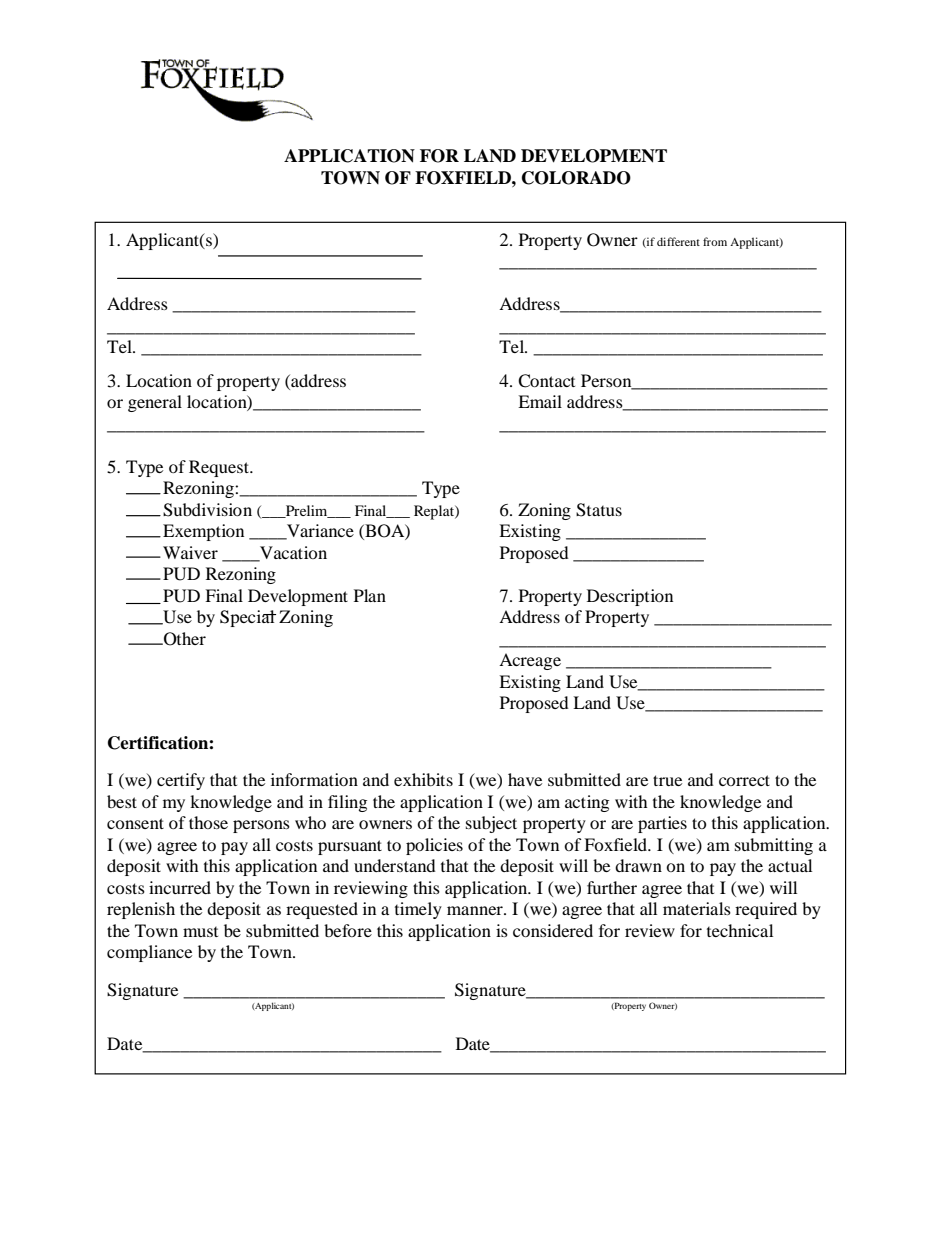 The image size is (952, 1233). Describe the element at coordinates (184, 639) in the screenshot. I see `Other` at that location.
